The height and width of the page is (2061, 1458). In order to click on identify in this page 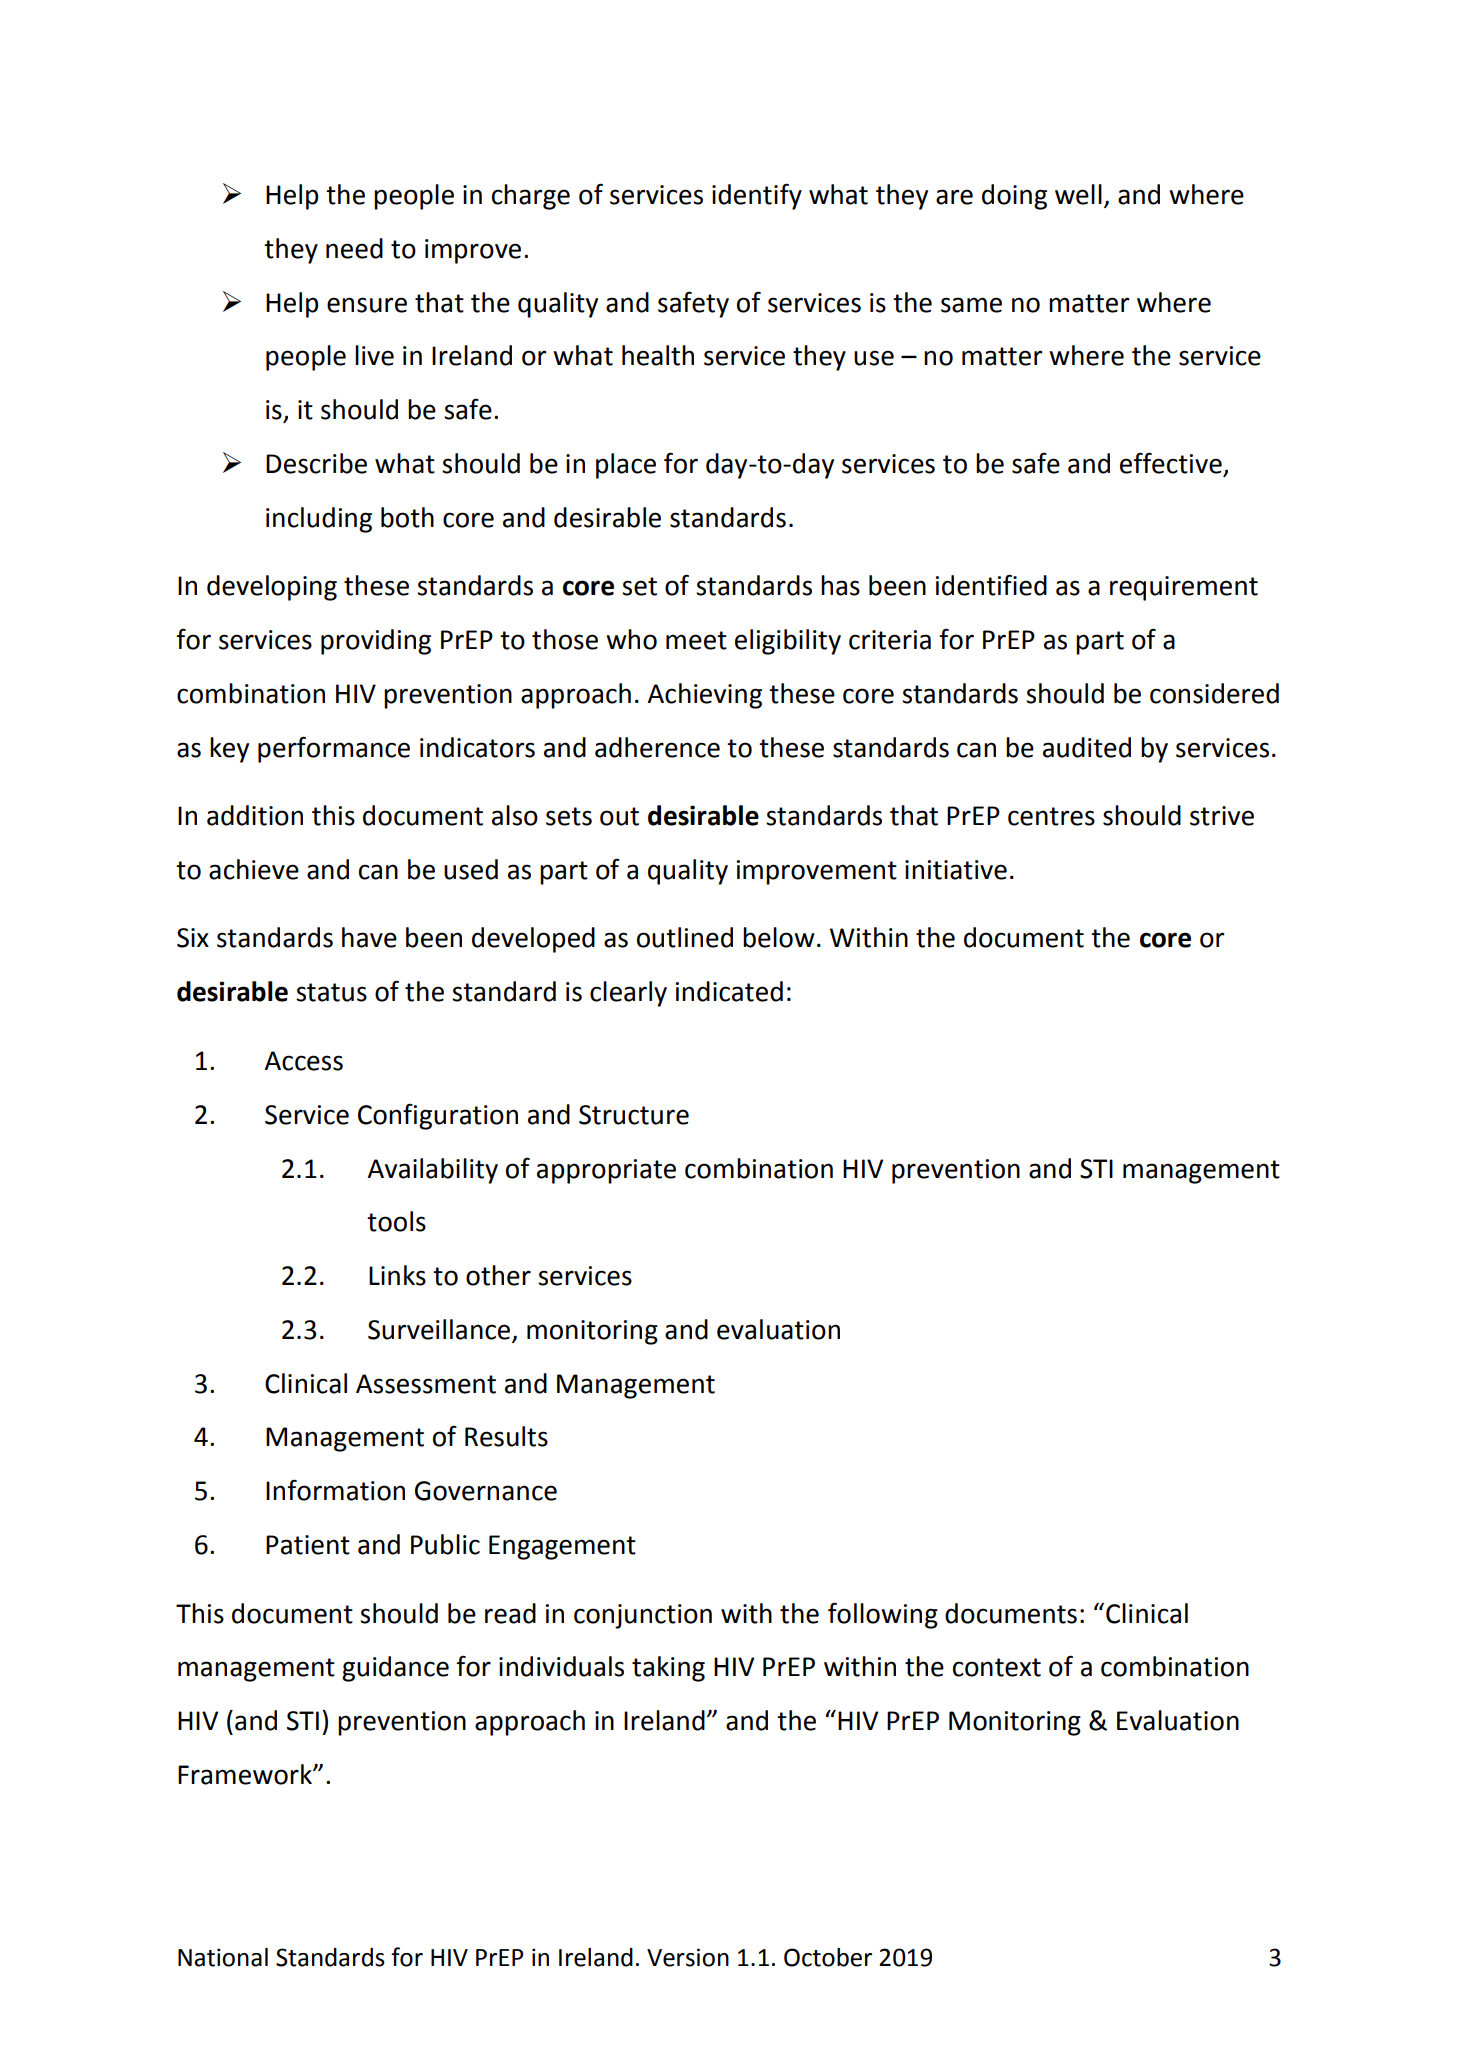, I will do `click(757, 196)`.
